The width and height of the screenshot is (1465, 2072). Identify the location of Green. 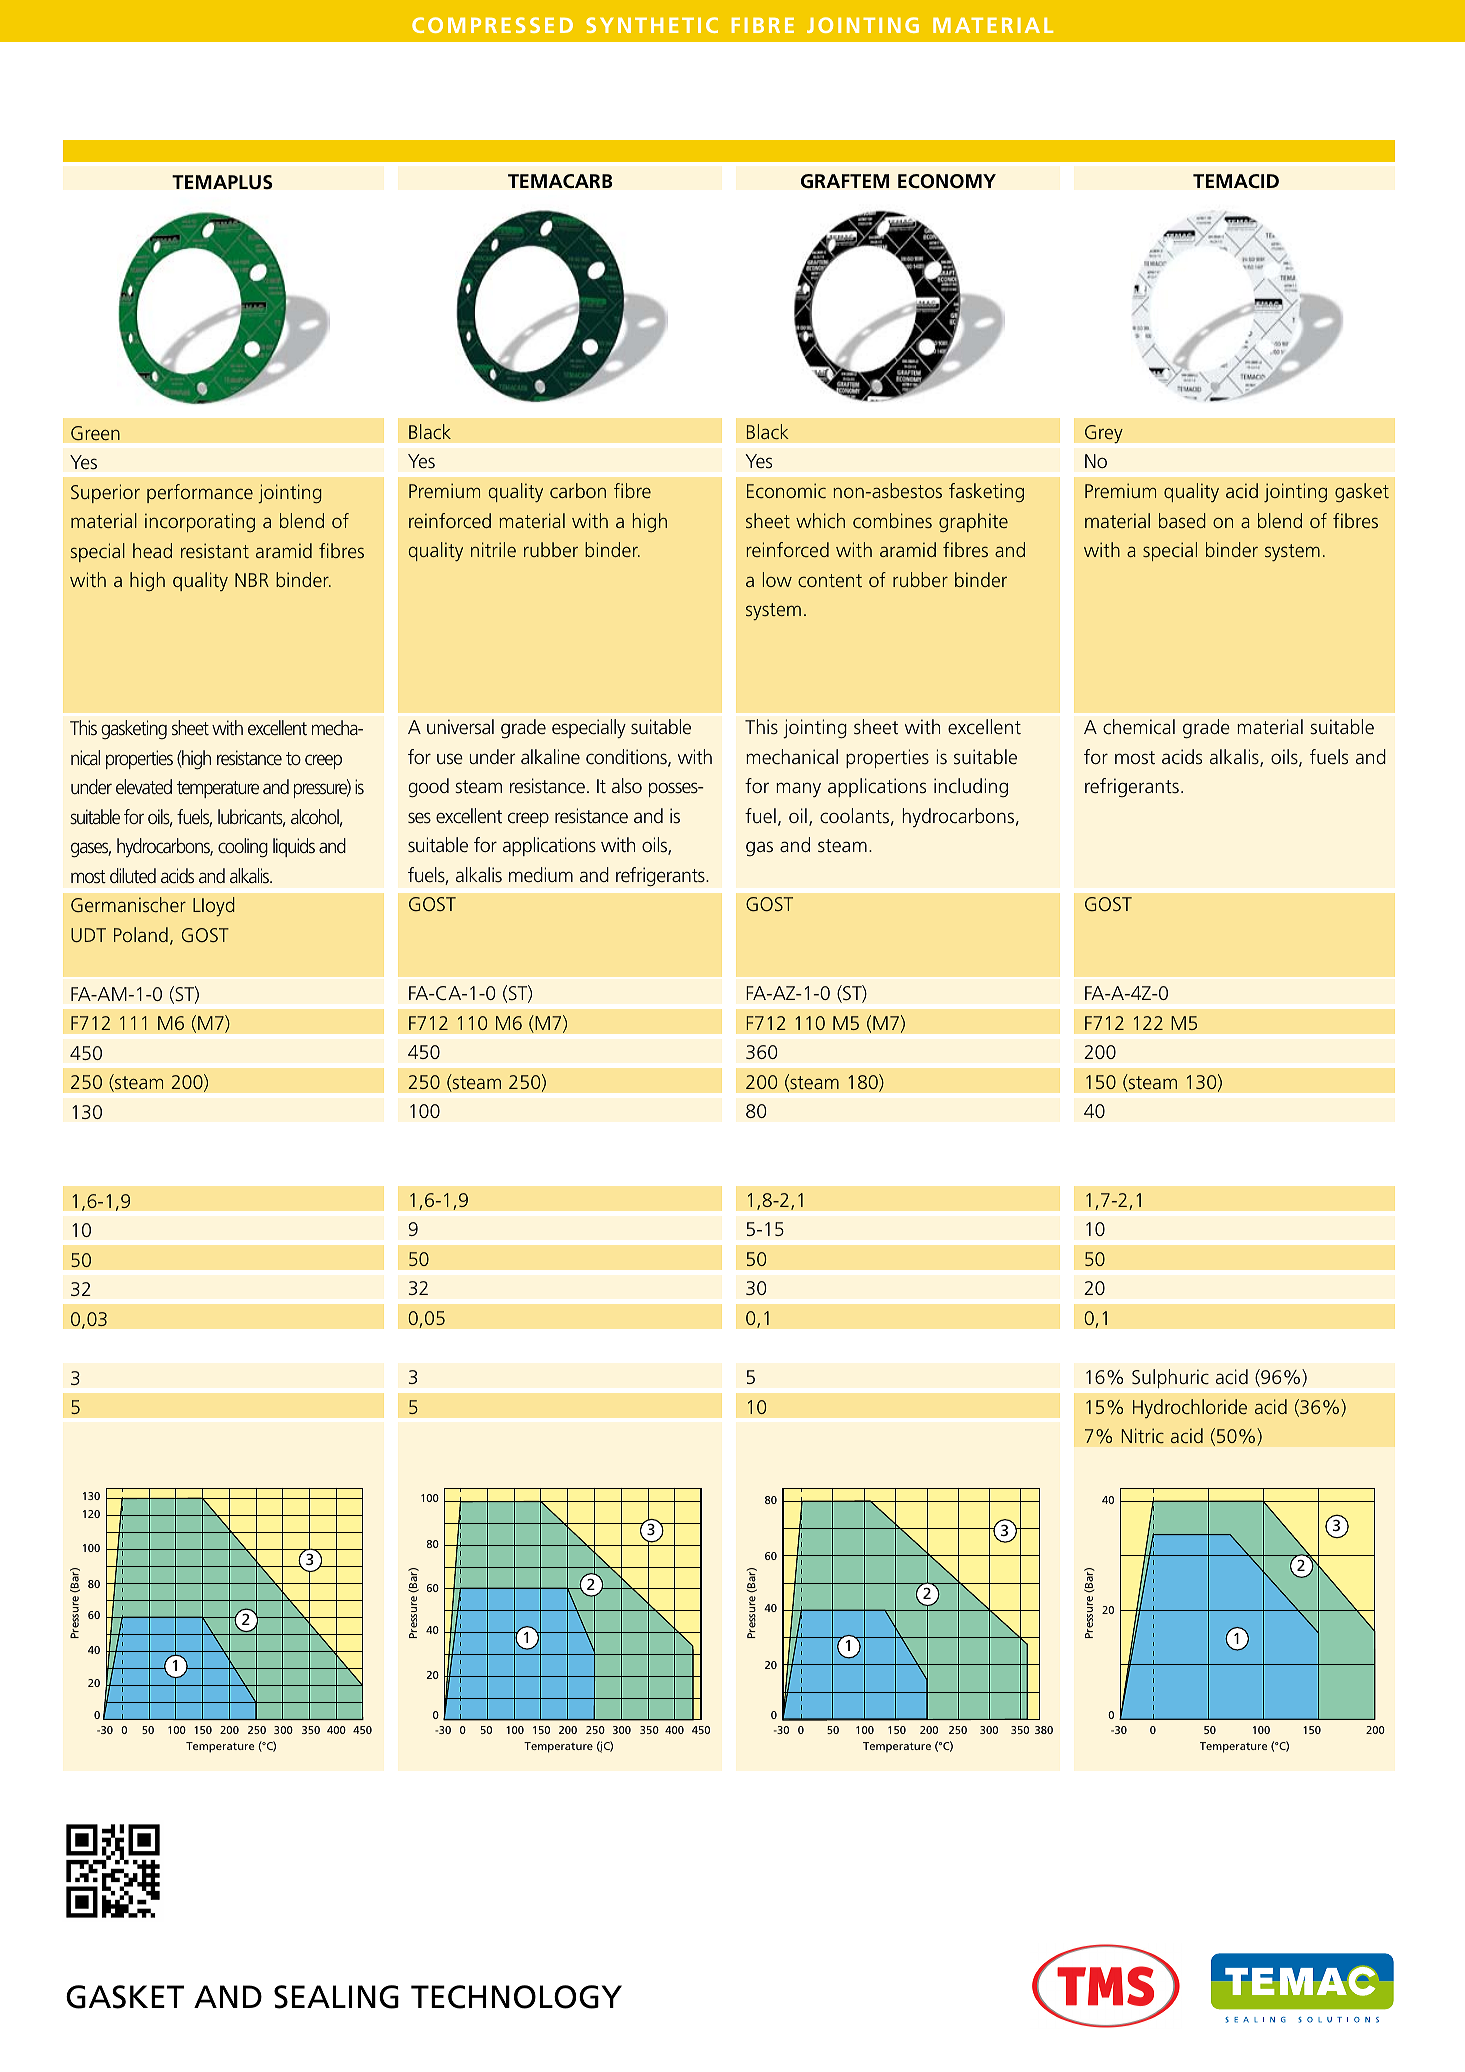
(95, 433).
